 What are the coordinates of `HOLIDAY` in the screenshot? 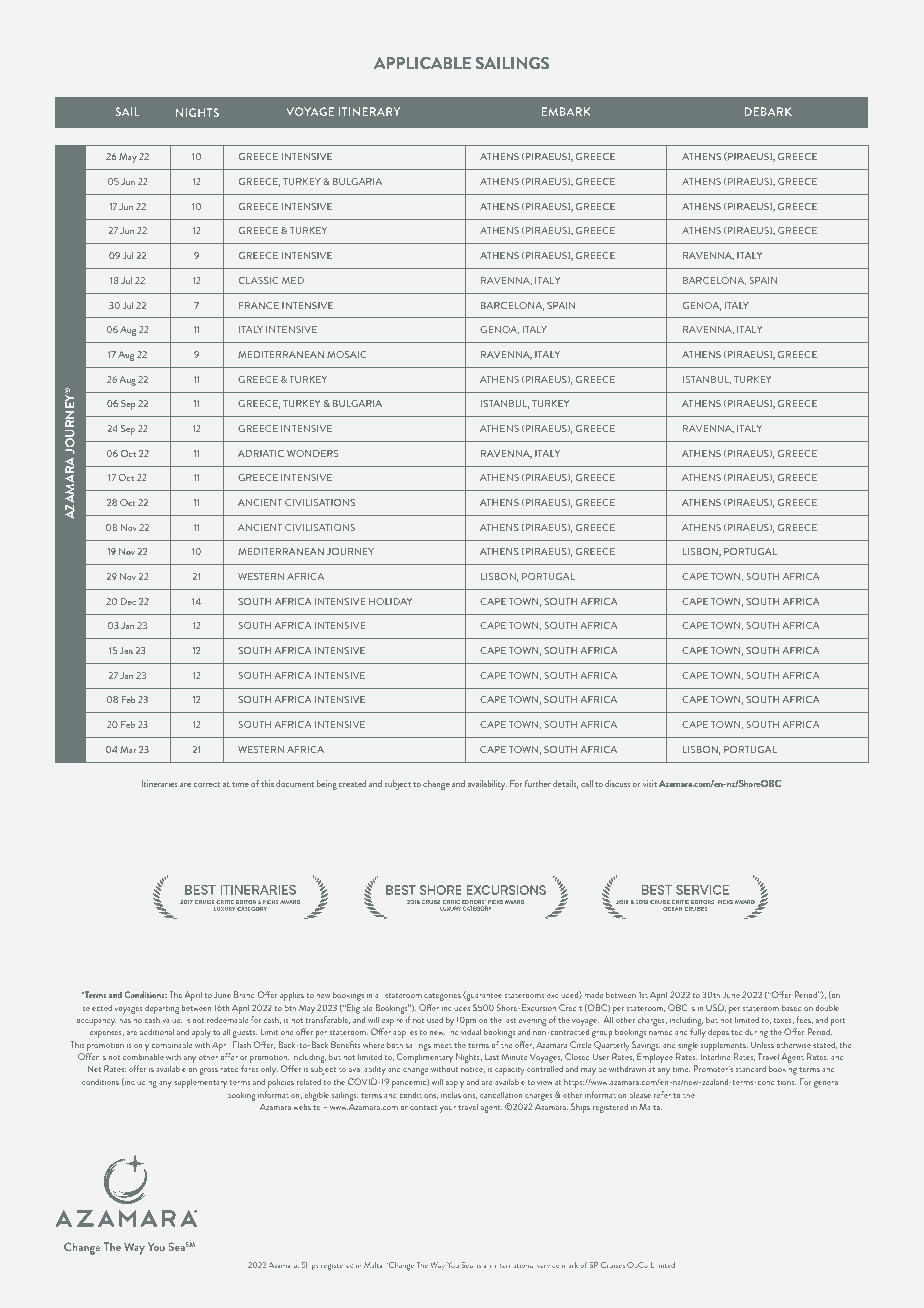 It's located at (390, 601).
